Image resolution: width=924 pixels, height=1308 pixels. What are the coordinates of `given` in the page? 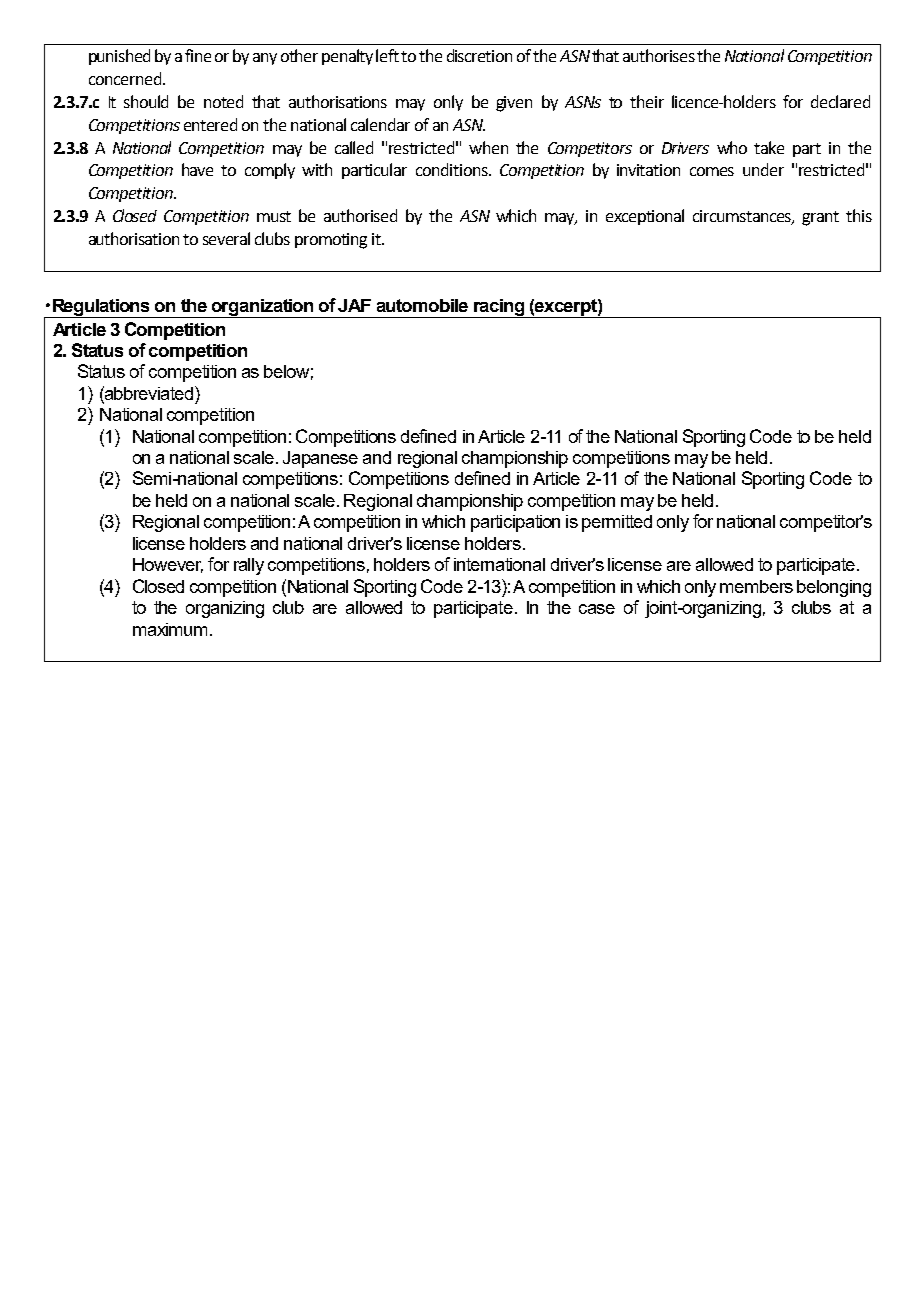 It's located at (514, 104).
